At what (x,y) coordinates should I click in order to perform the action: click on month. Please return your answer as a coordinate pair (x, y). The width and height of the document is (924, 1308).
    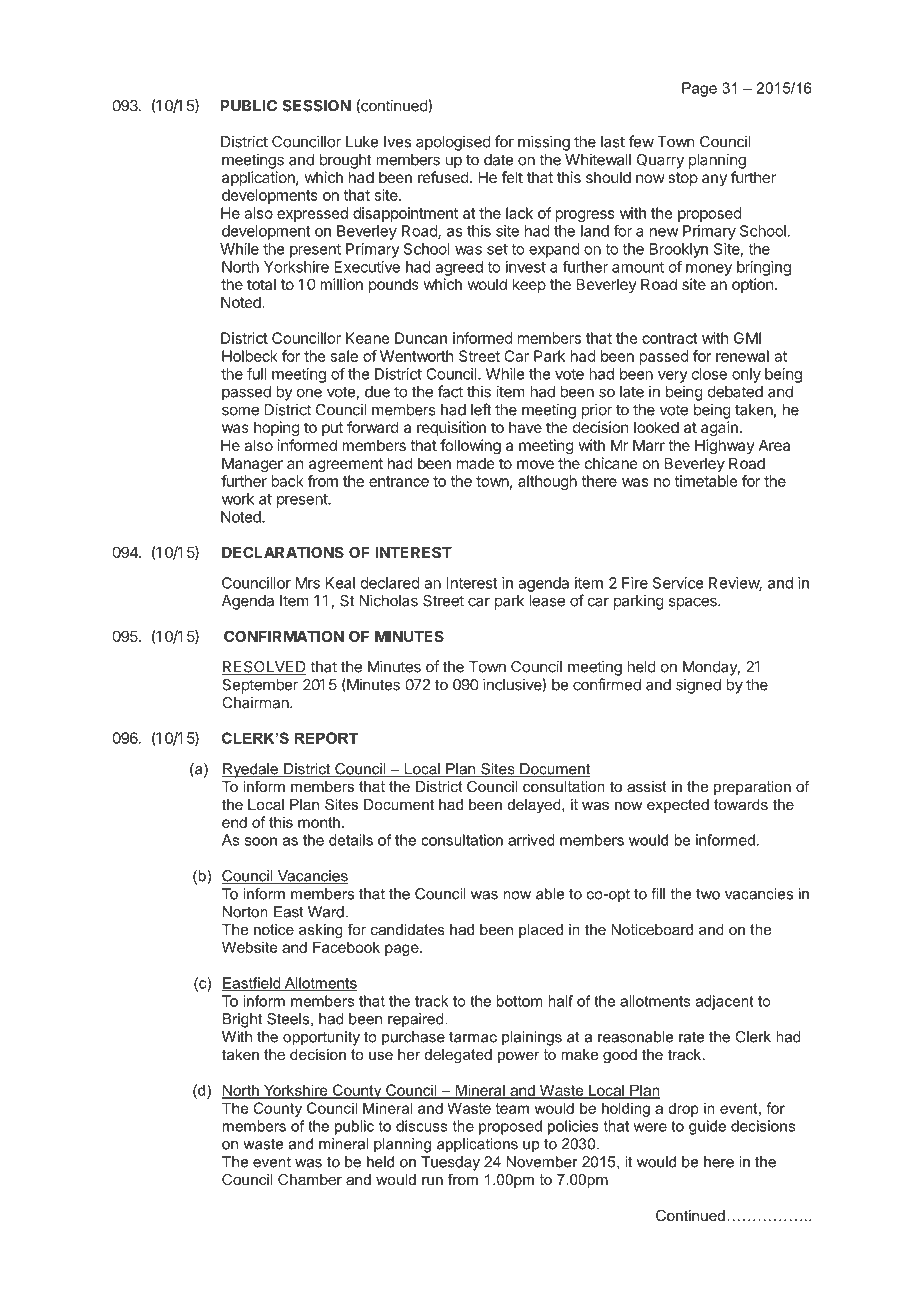
    Looking at the image, I should click on (319, 822).
